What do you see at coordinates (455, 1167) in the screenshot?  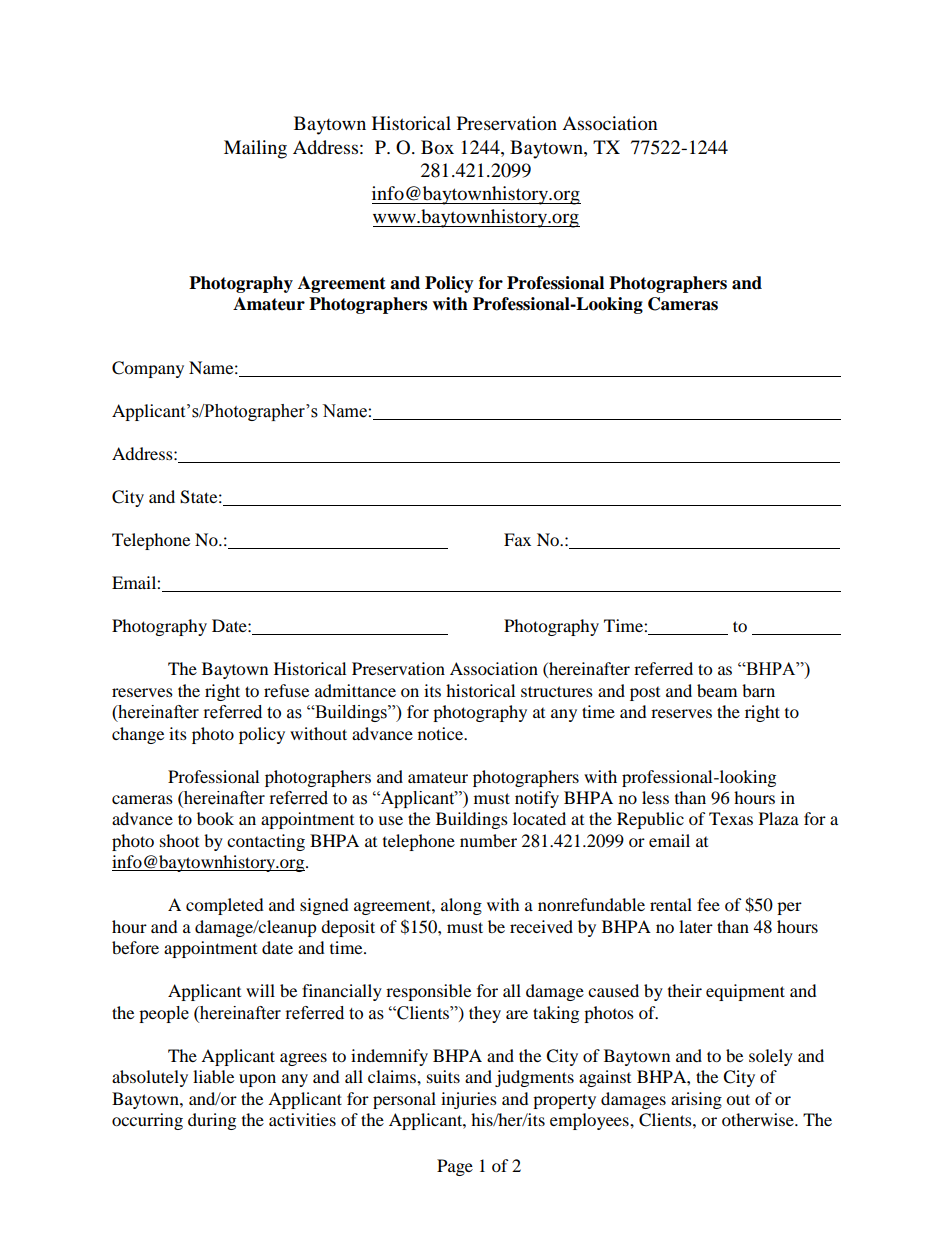 I see `Page` at bounding box center [455, 1167].
